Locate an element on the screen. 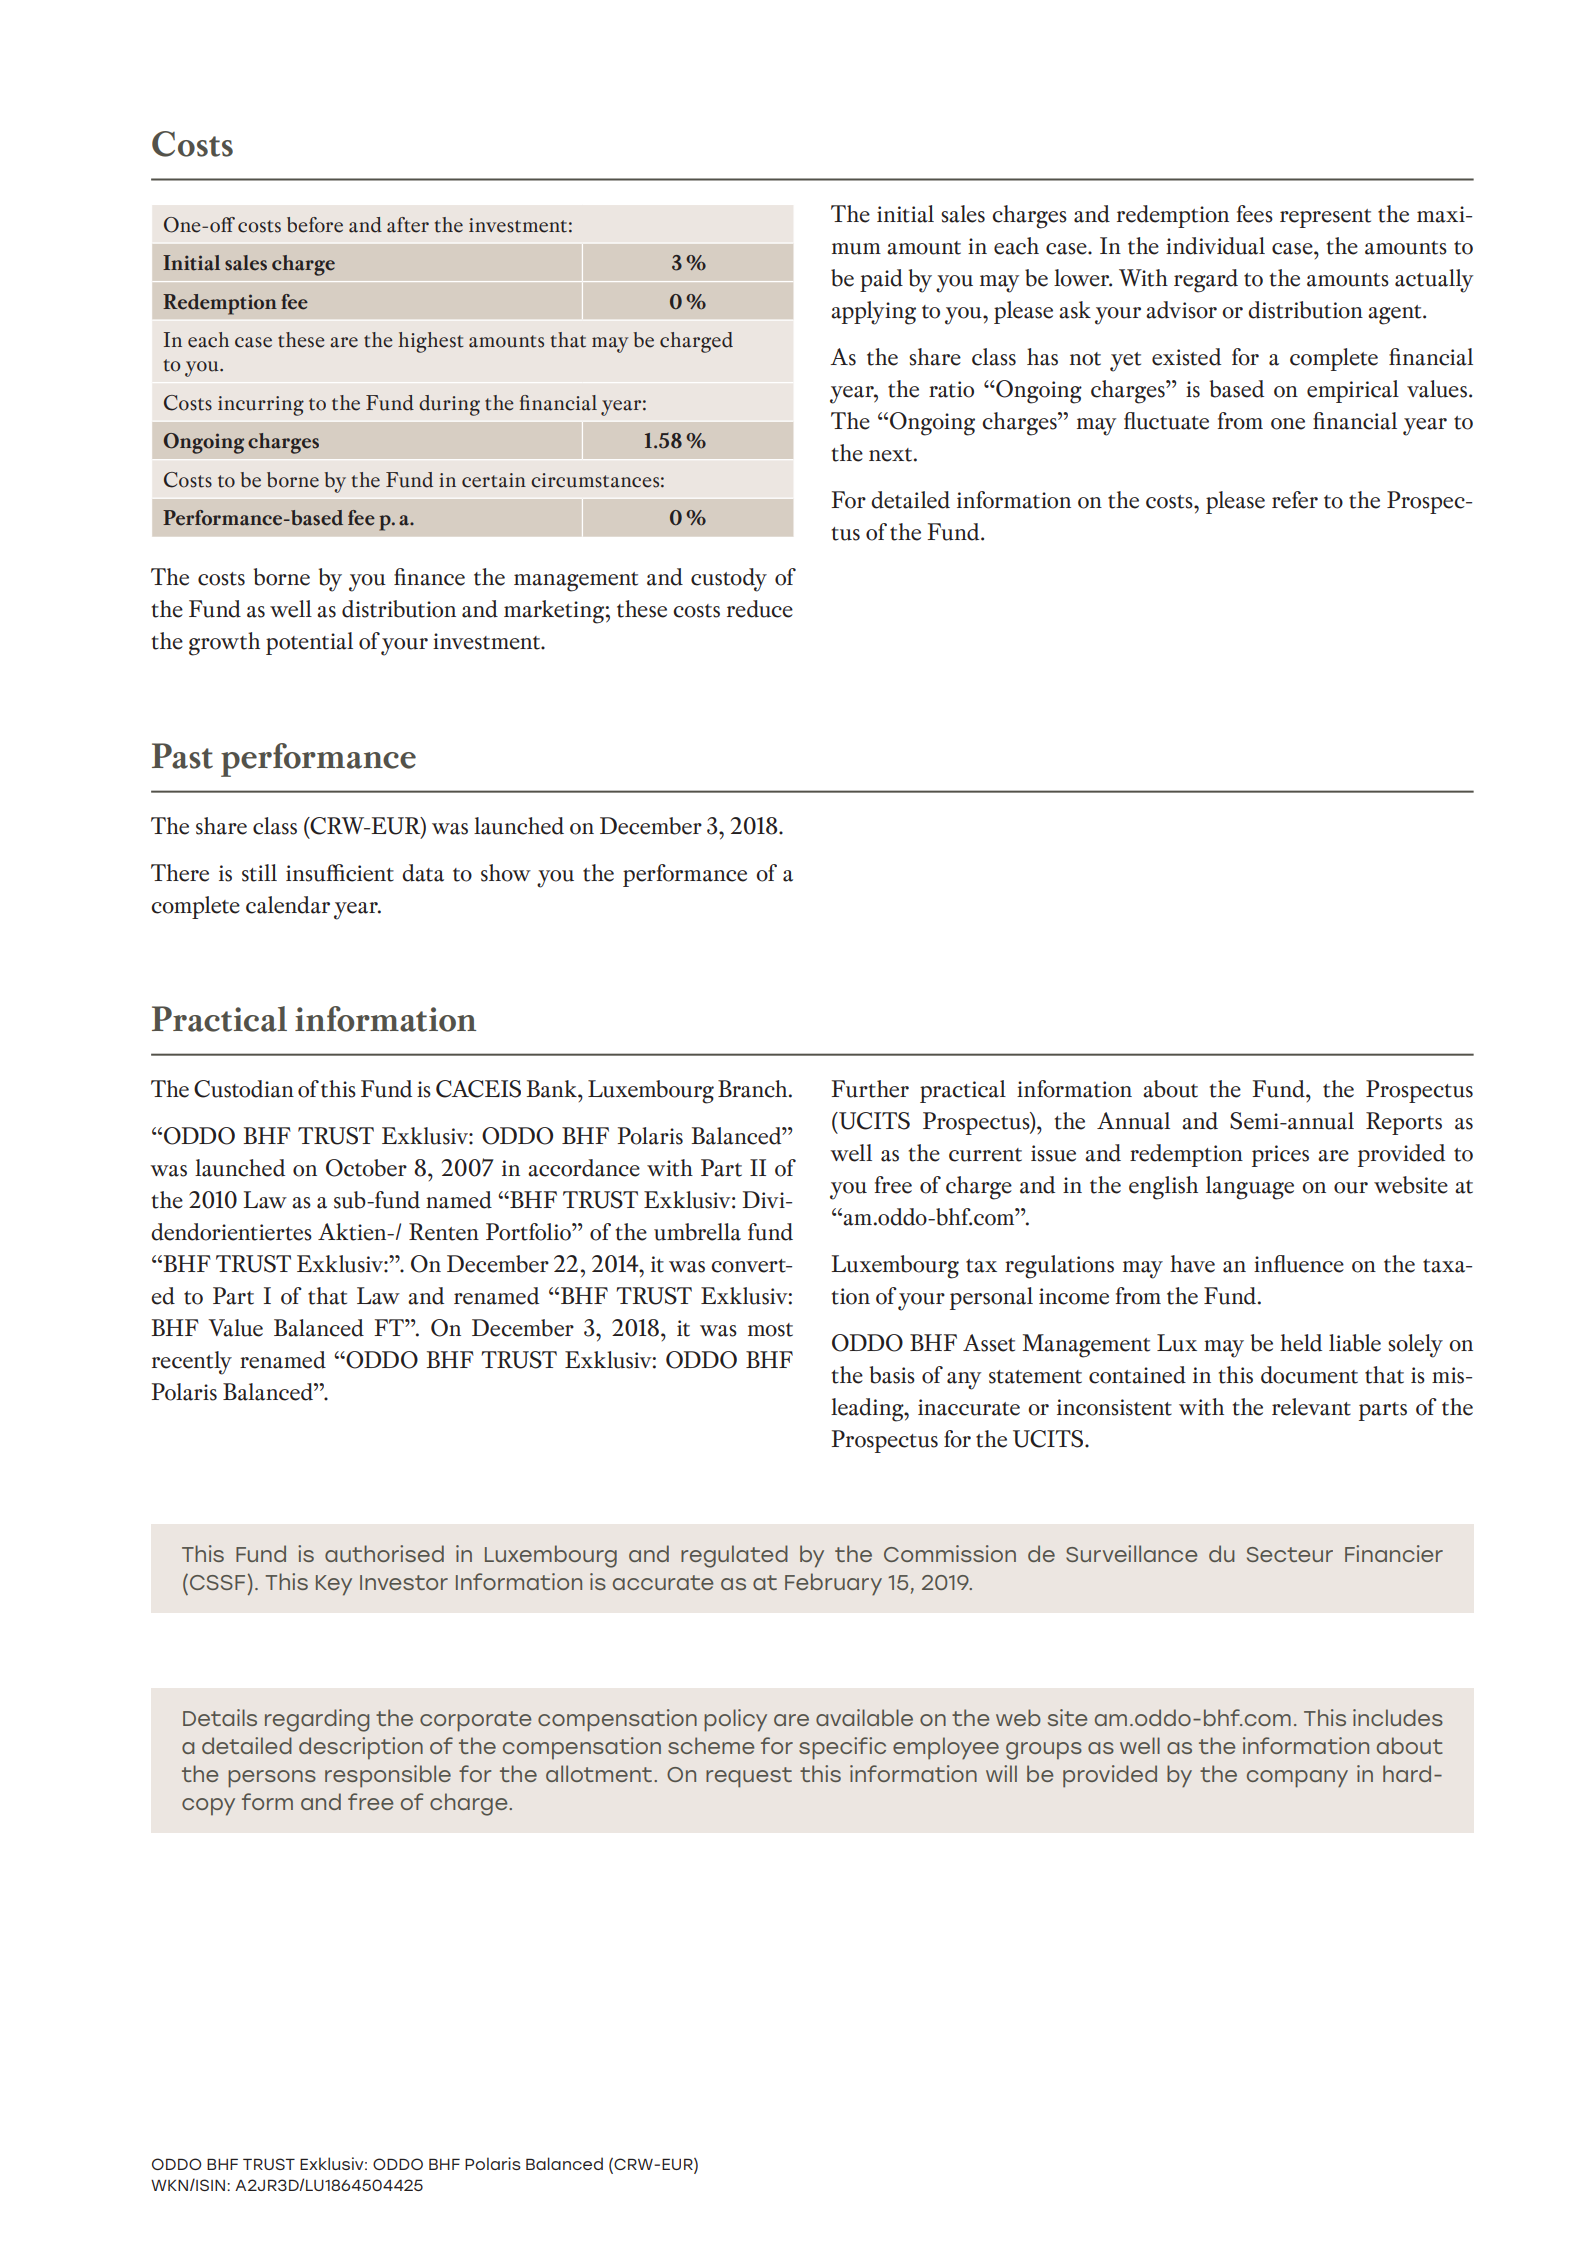  potential is located at coordinates (309, 643).
